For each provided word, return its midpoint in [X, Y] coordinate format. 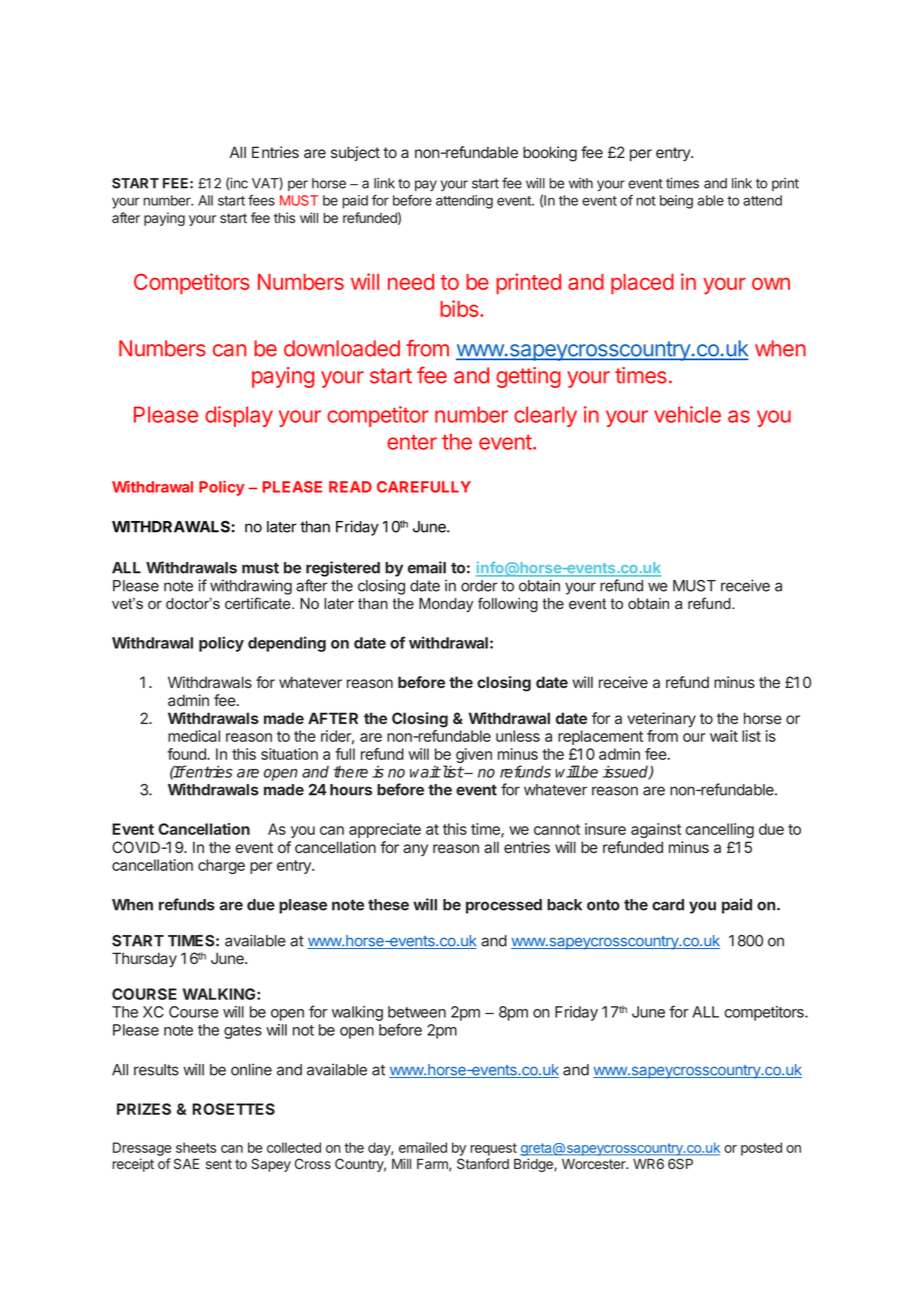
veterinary [661, 720]
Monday [446, 605]
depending [287, 644]
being [676, 202]
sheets [196, 1147]
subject [355, 153]
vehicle [687, 414]
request [494, 1149]
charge [221, 866]
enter [412, 442]
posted [761, 1149]
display [239, 416]
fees [261, 200]
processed [504, 906]
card [668, 905]
